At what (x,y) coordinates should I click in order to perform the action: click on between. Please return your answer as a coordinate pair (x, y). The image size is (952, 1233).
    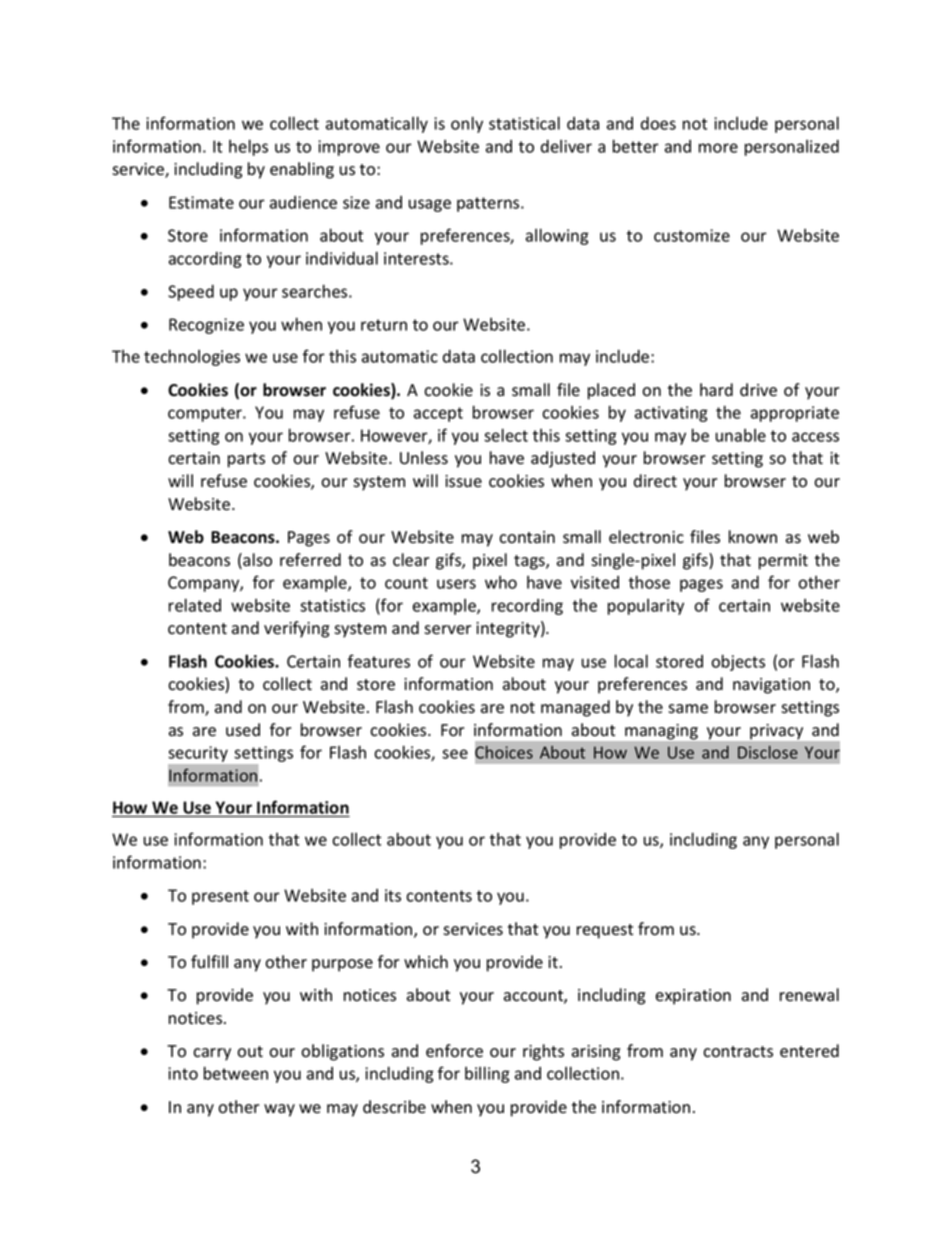
    Looking at the image, I should click on (236, 1073).
